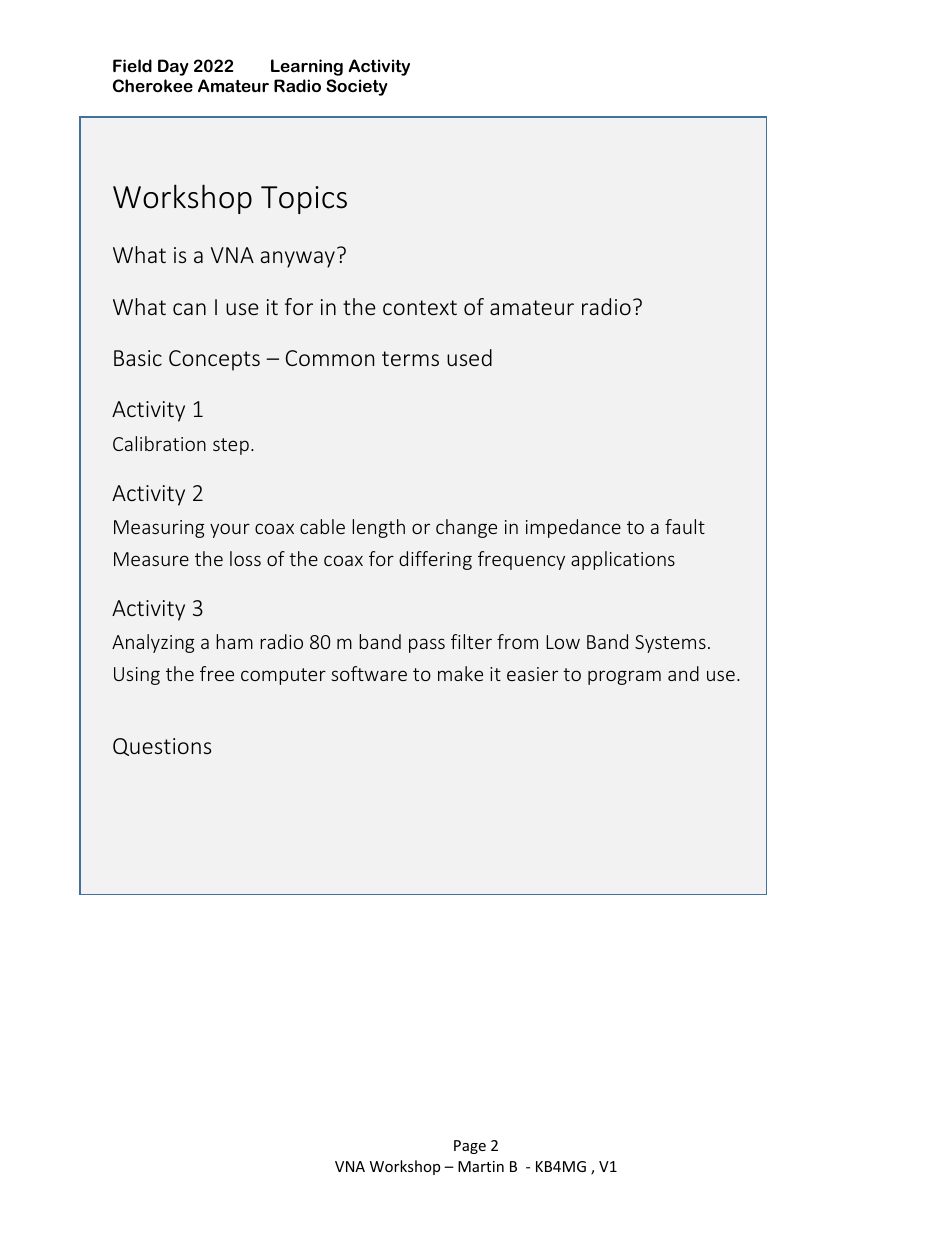  I want to click on Page, so click(470, 1147).
